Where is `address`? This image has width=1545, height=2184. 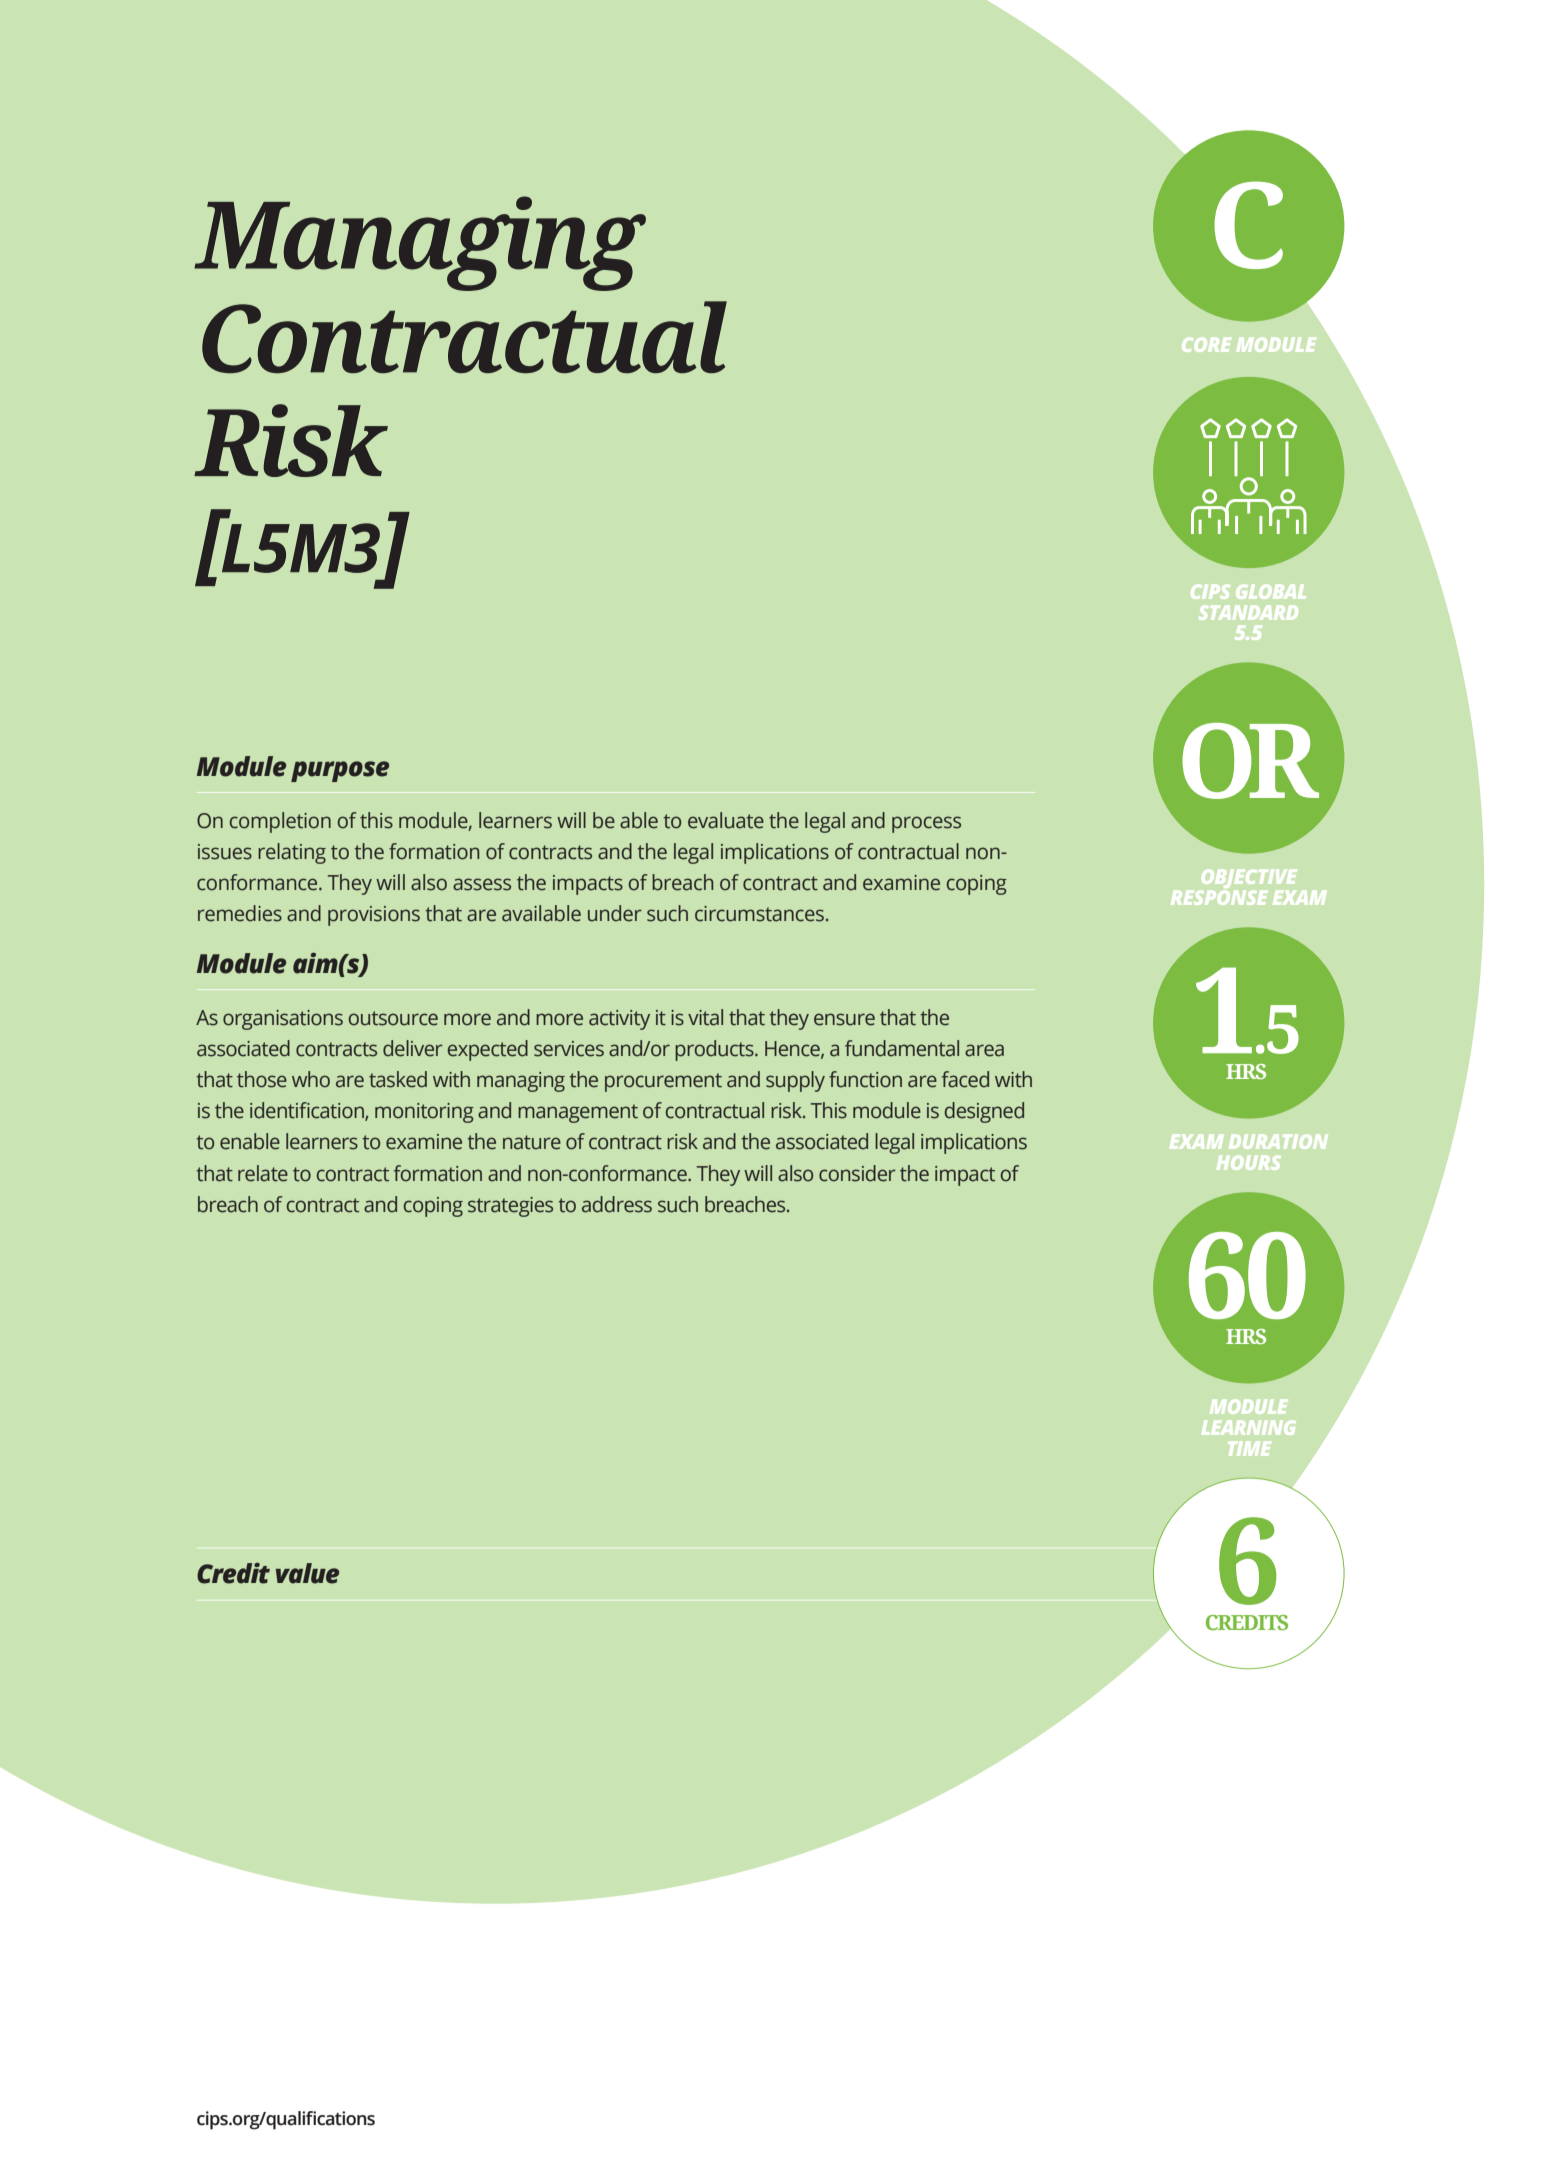 address is located at coordinates (617, 1204).
